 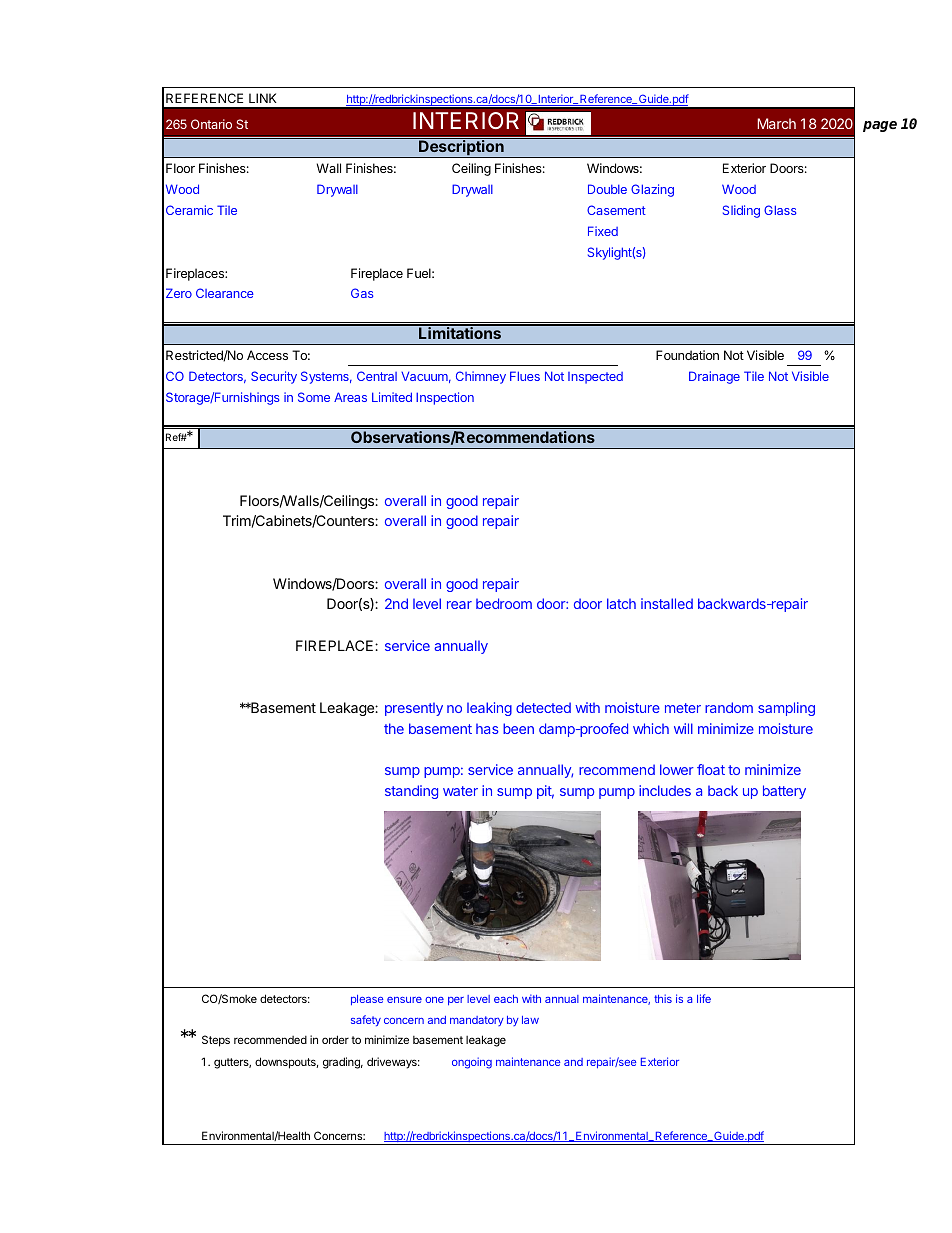 I want to click on LINK, so click(x=263, y=98).
